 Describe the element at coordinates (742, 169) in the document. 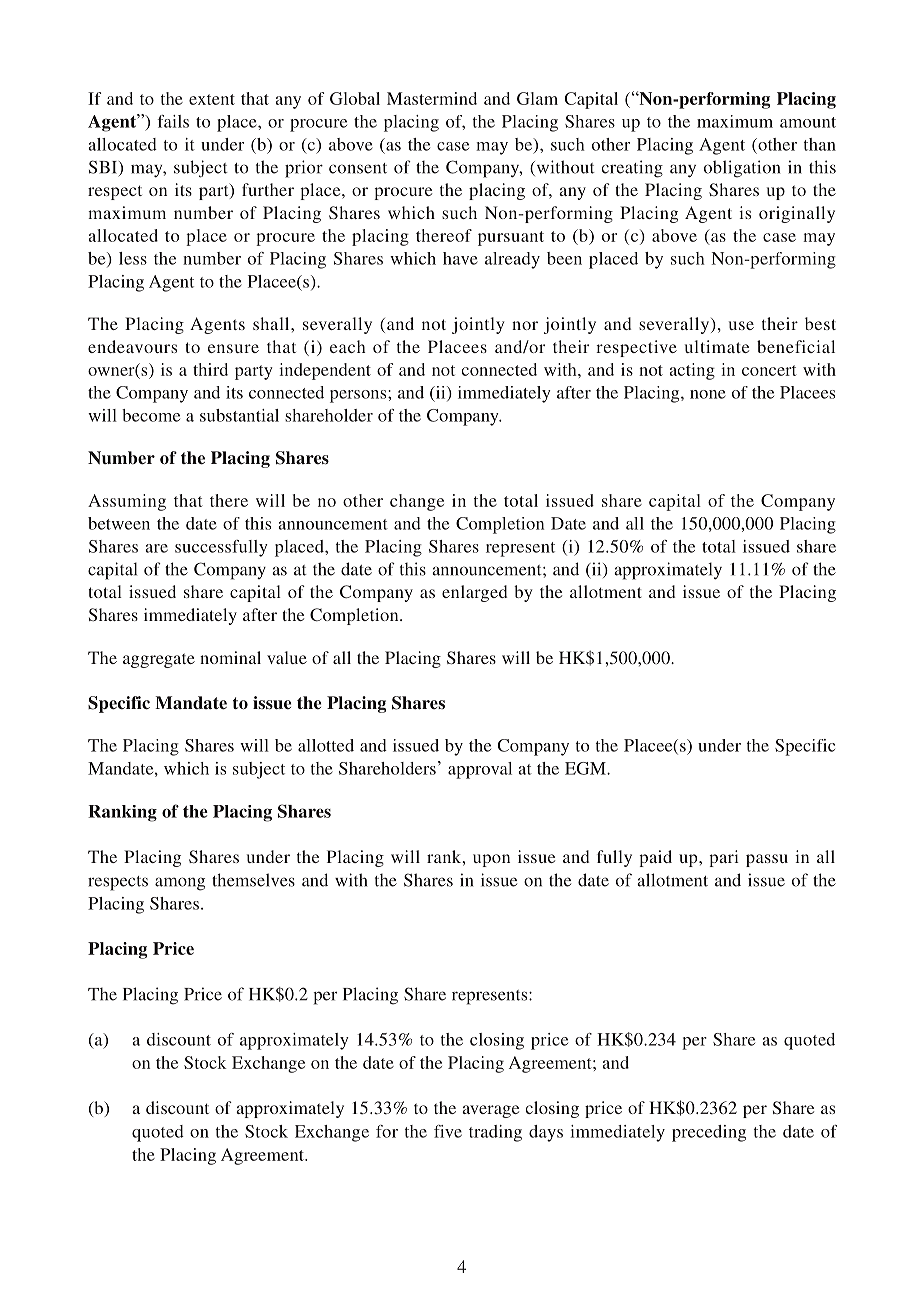

I see `obligation` at that location.
